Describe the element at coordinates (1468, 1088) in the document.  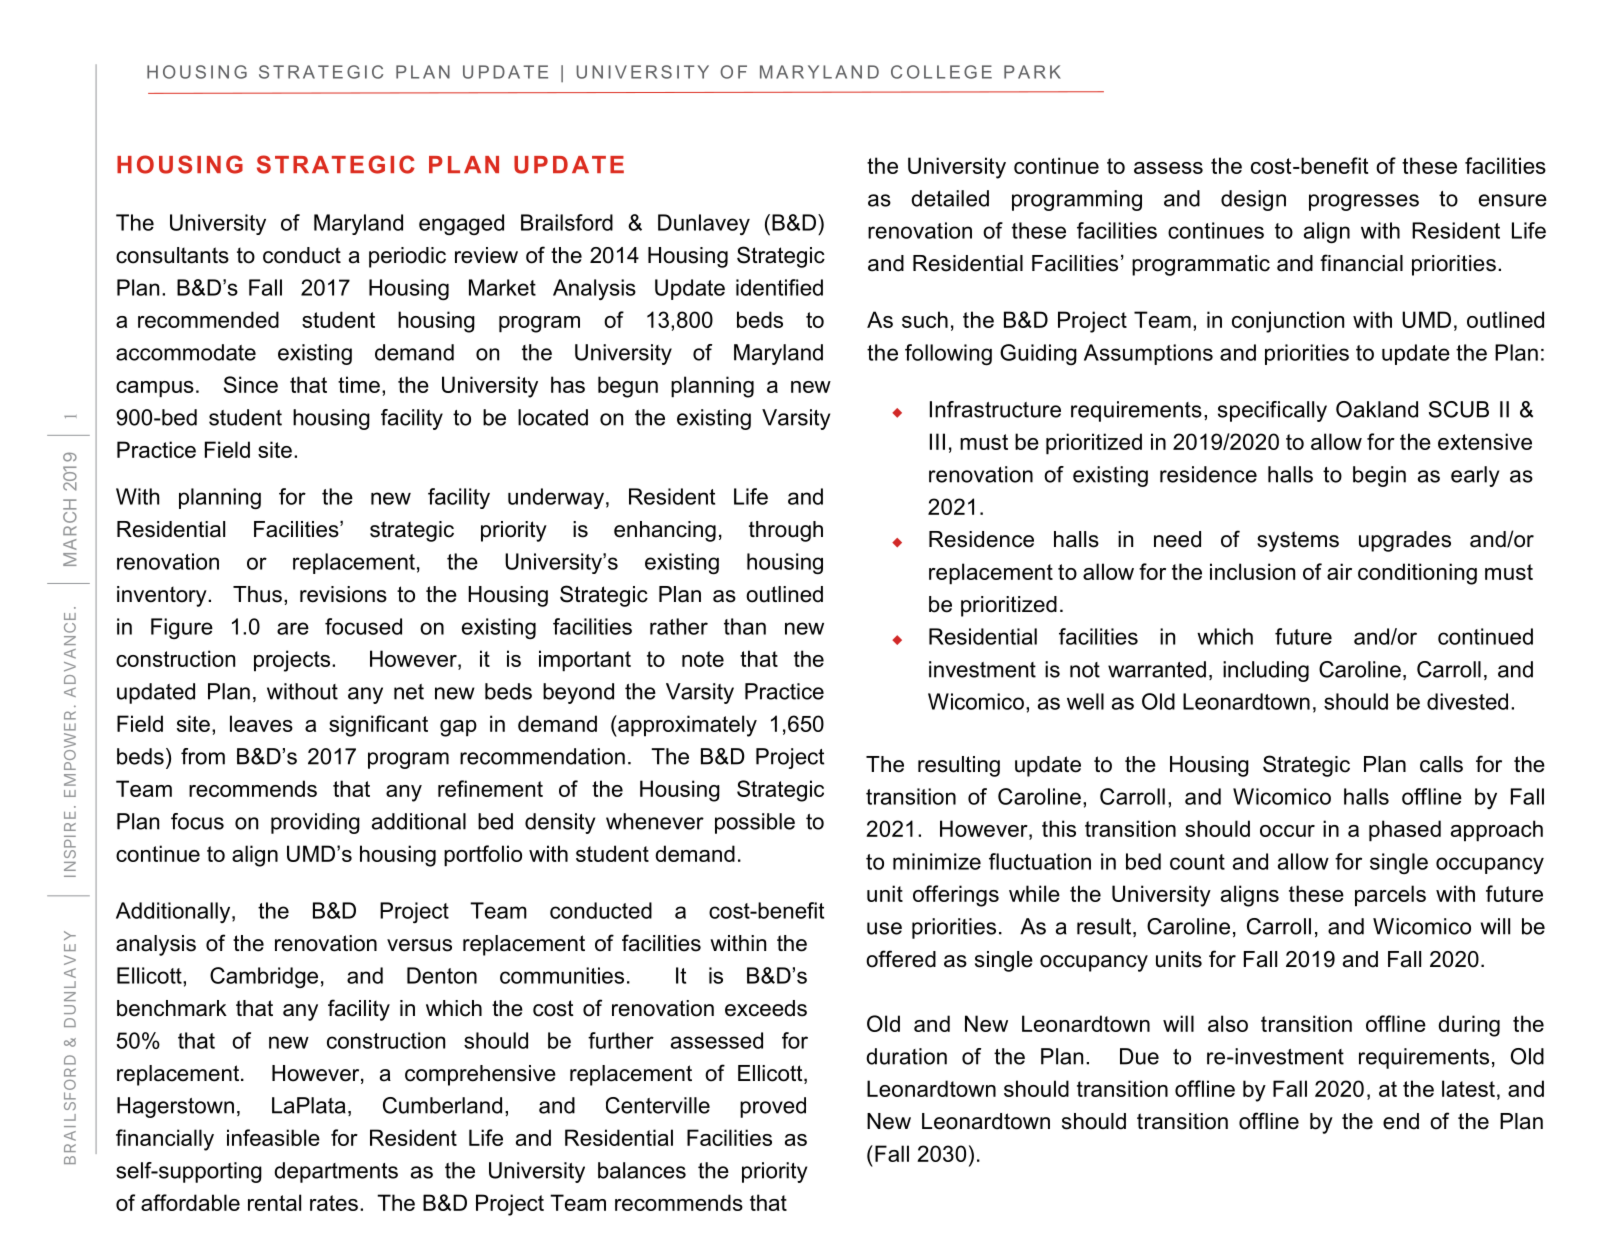
I see `latest` at that location.
